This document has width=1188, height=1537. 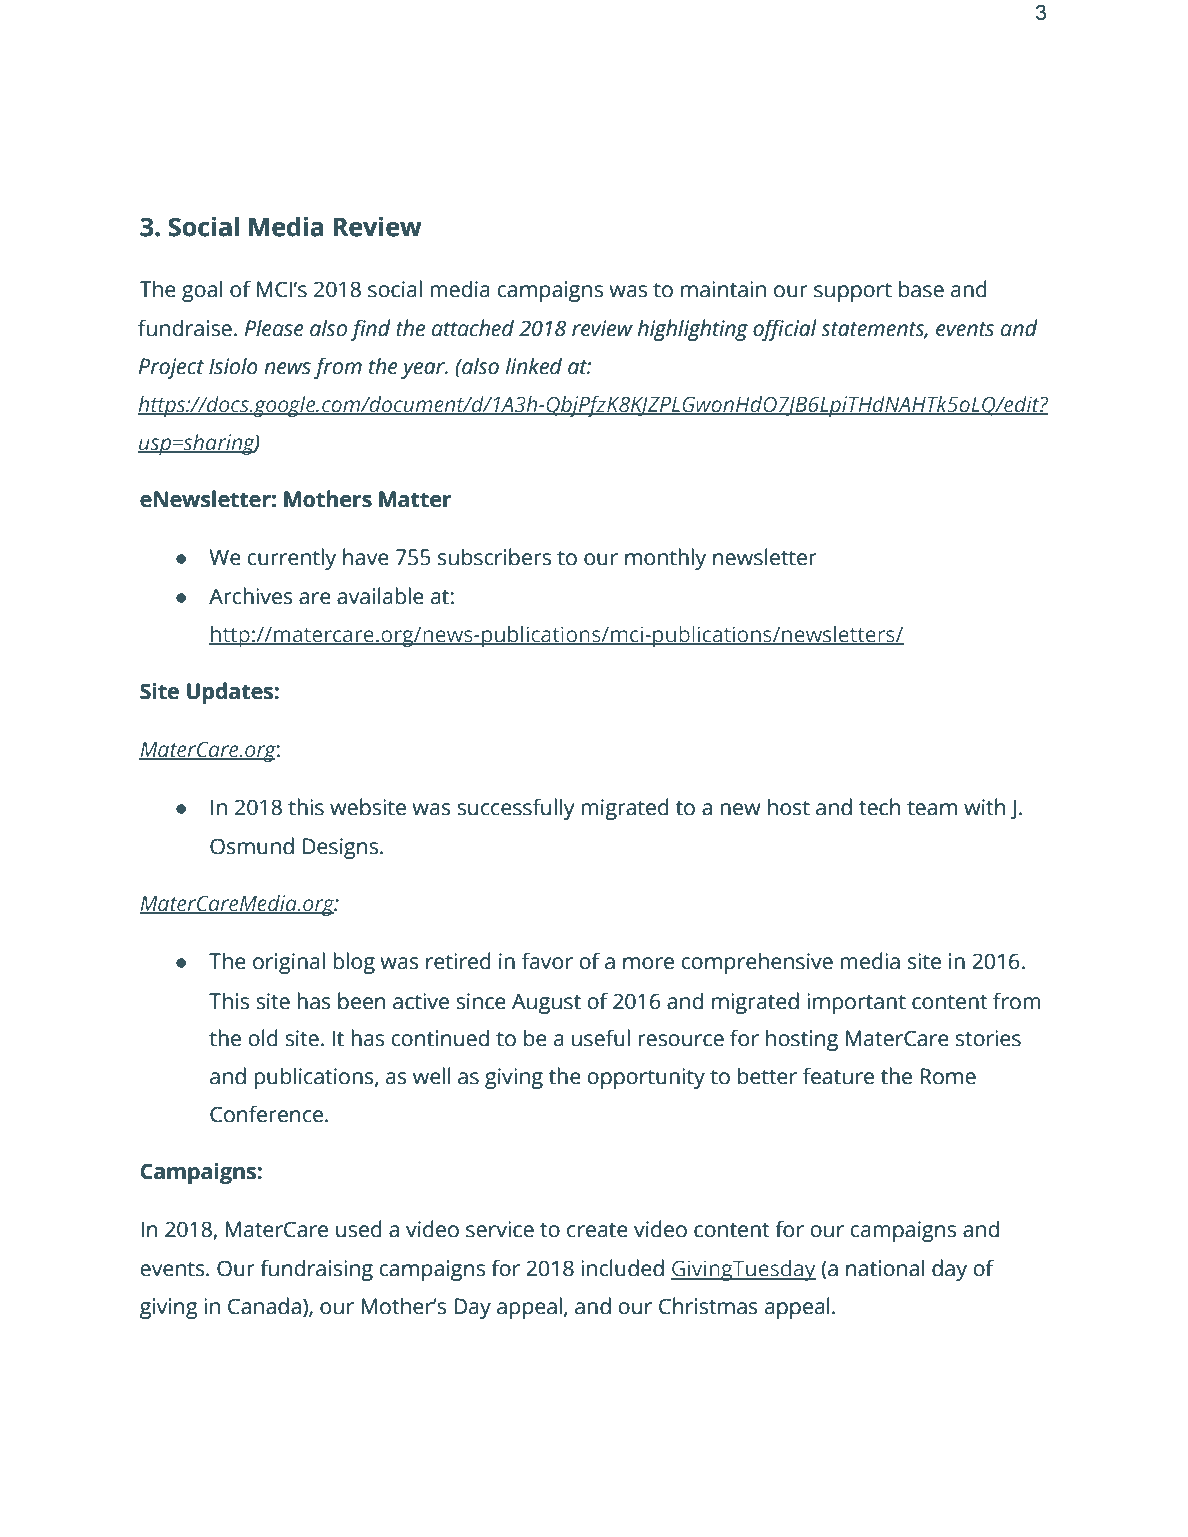 What do you see at coordinates (251, 596) in the document?
I see `Archives` at bounding box center [251, 596].
